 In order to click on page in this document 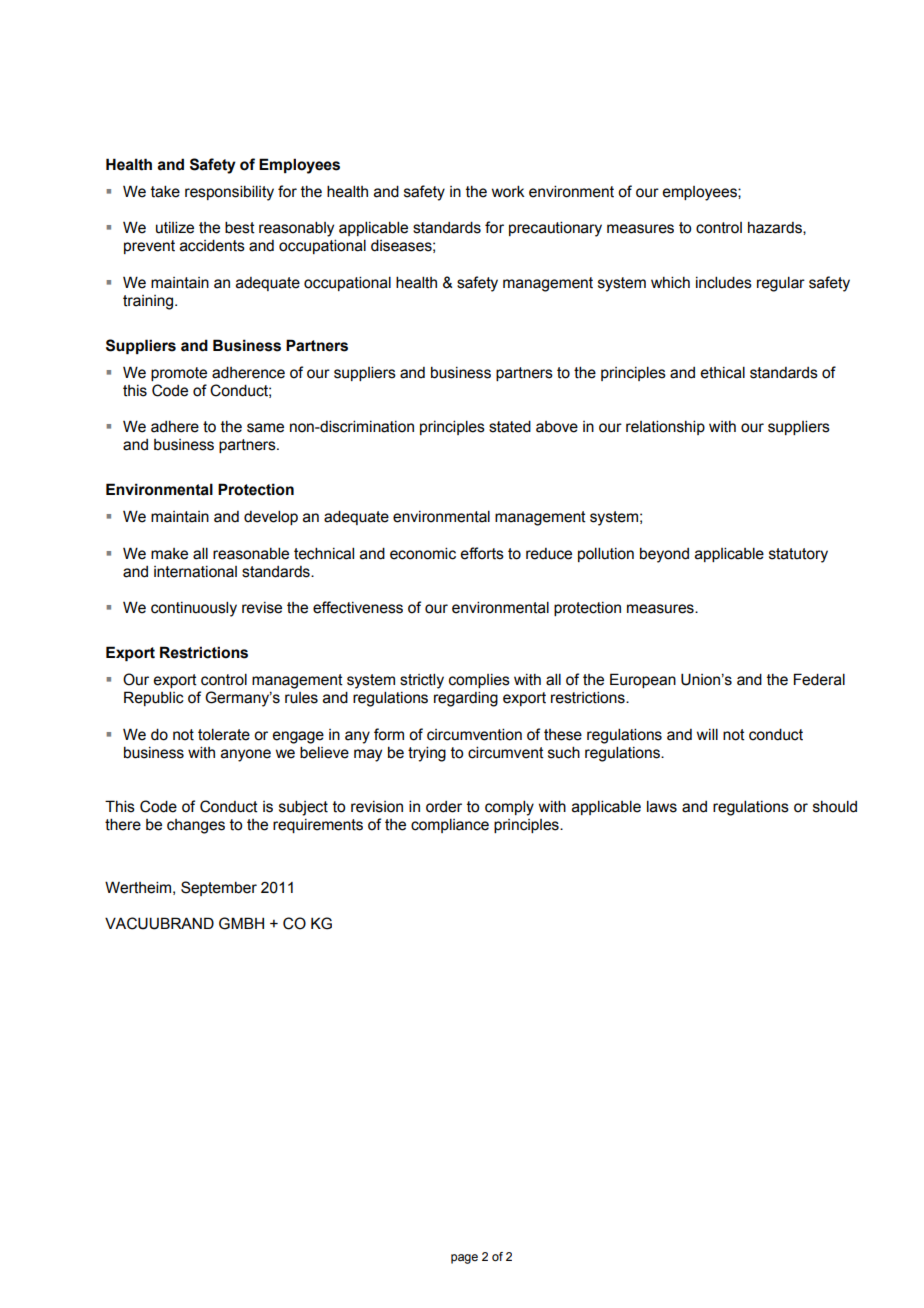, I will do `click(464, 1259)`.
